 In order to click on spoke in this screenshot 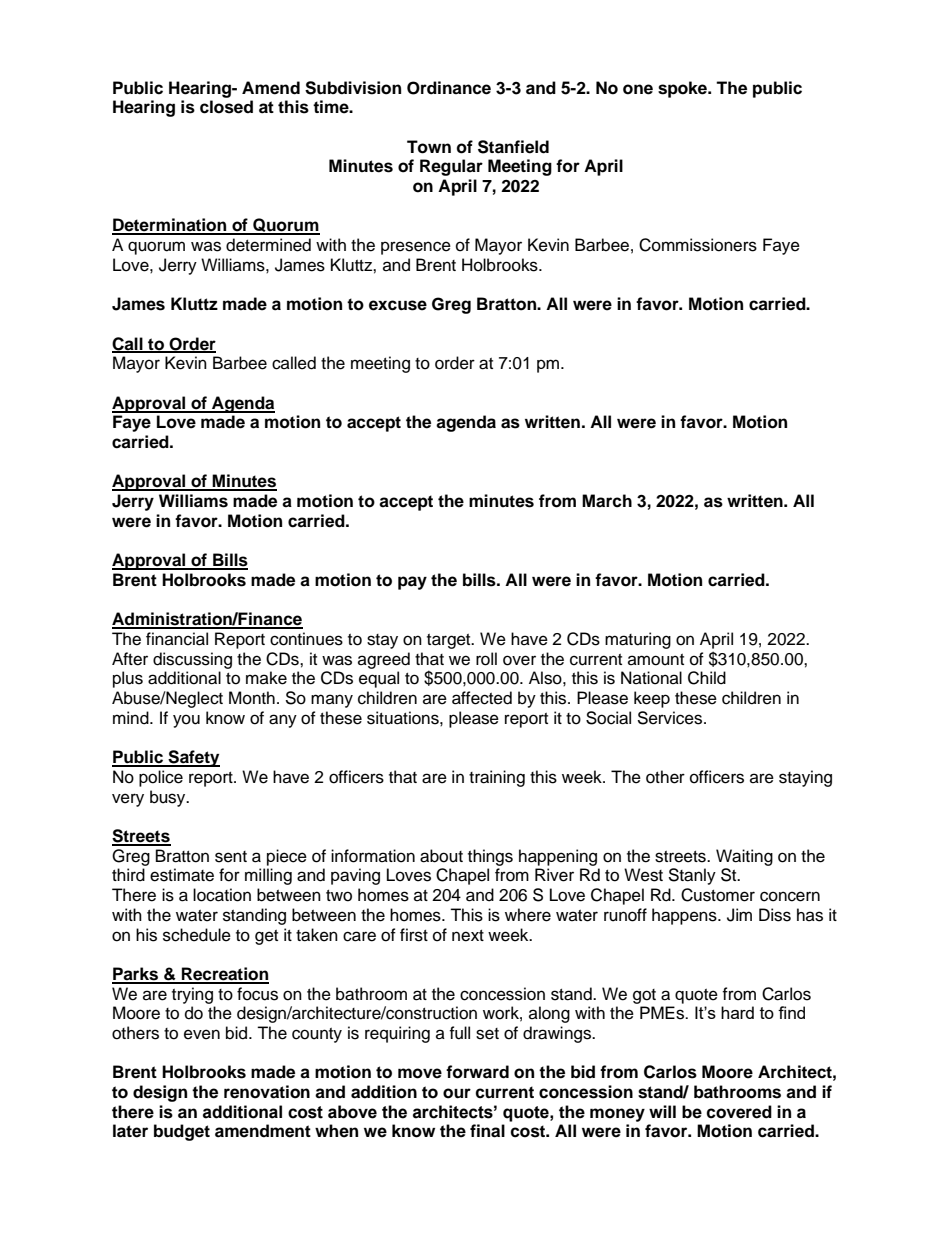, I will do `click(683, 89)`.
